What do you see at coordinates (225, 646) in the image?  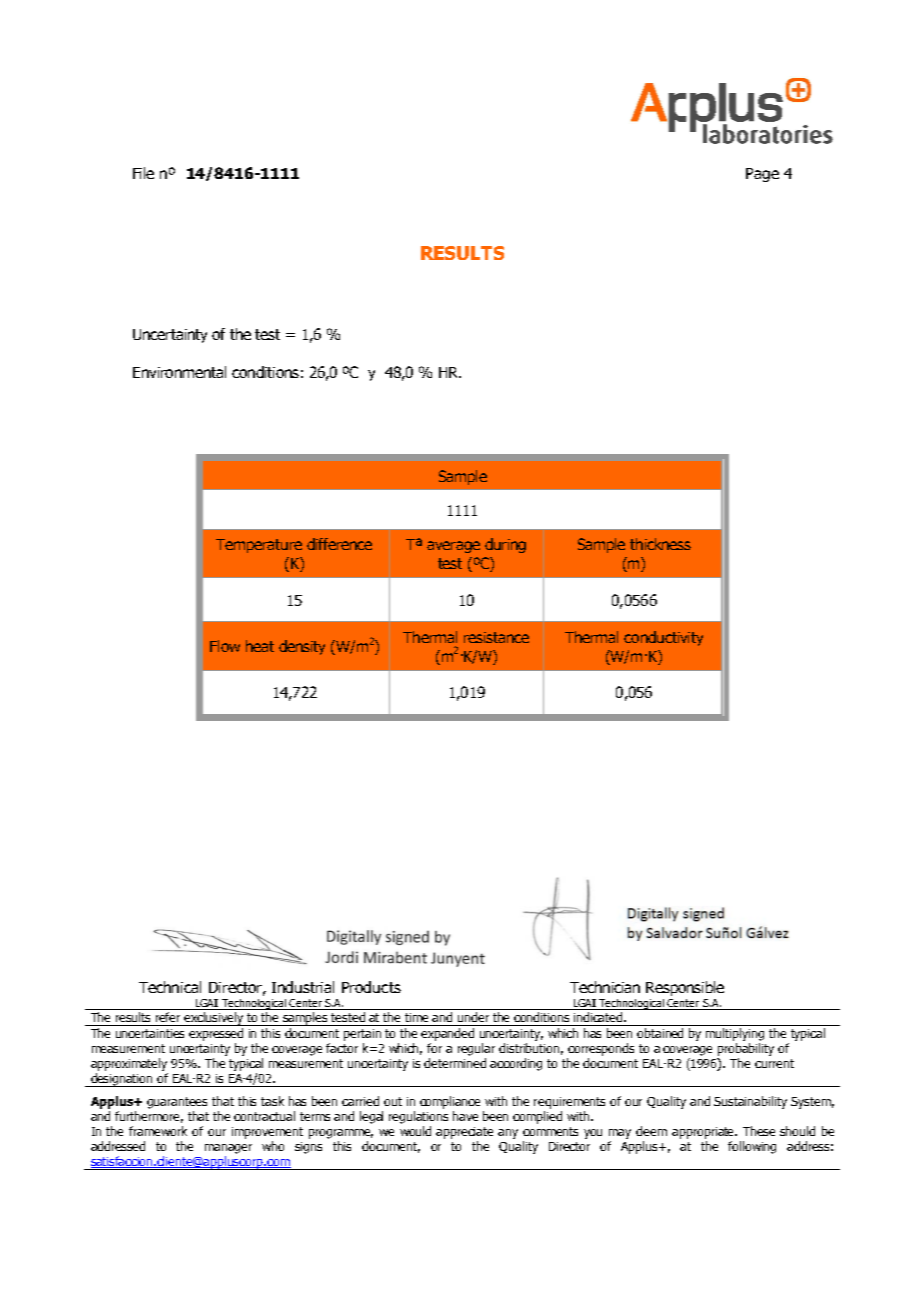 I see `Flow` at bounding box center [225, 646].
